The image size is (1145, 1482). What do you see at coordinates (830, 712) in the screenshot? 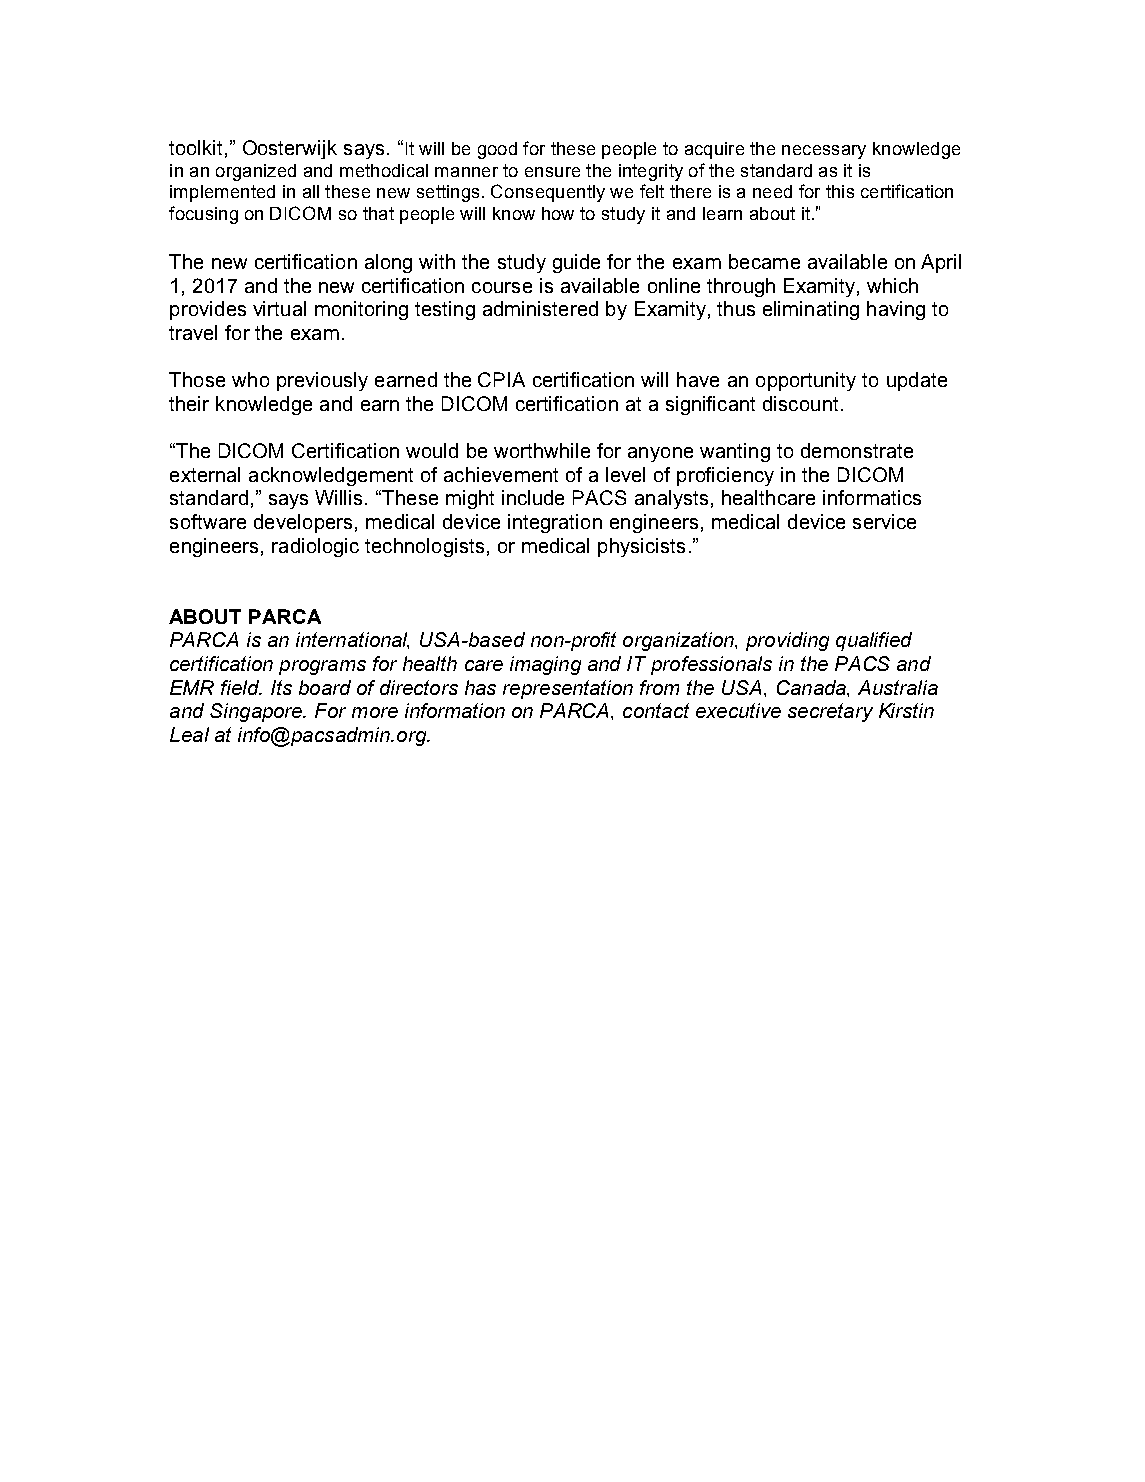
I see `secretary` at bounding box center [830, 712].
